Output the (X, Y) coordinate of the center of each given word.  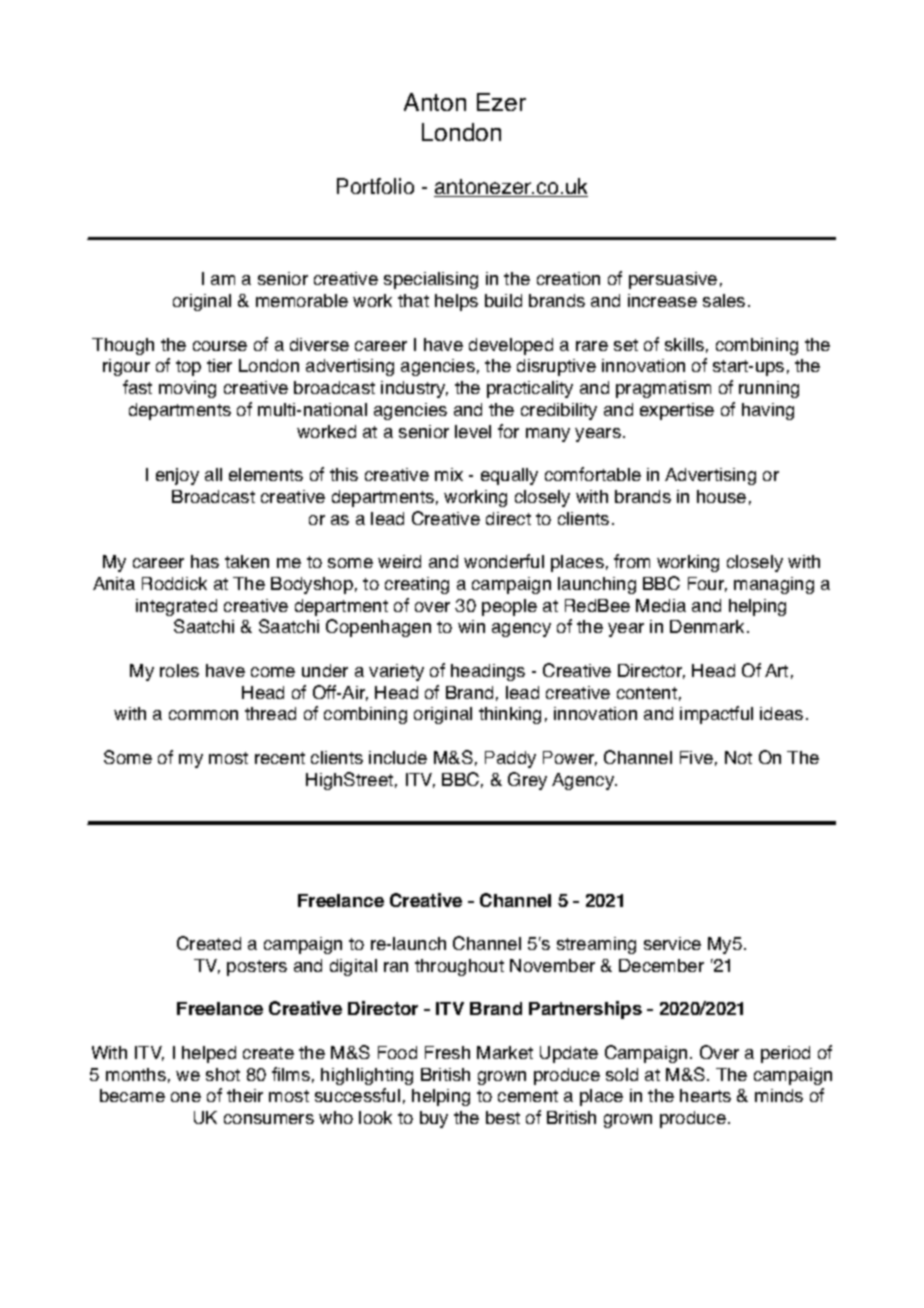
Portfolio (375, 186)
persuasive (673, 280)
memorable (302, 300)
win (471, 626)
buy (434, 1119)
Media (661, 605)
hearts (705, 1095)
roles (179, 670)
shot (223, 1074)
